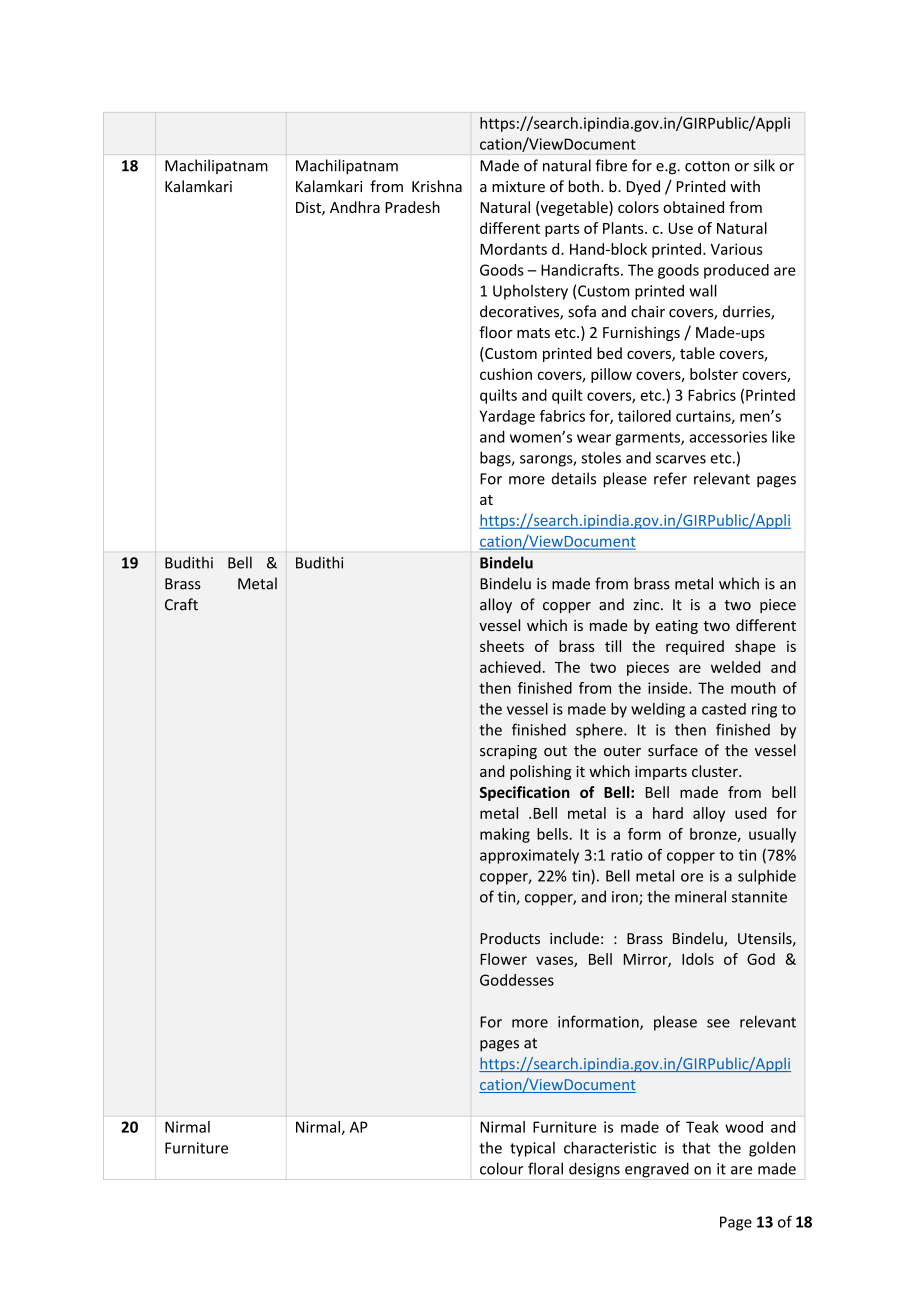  I want to click on colour, so click(501, 1168).
